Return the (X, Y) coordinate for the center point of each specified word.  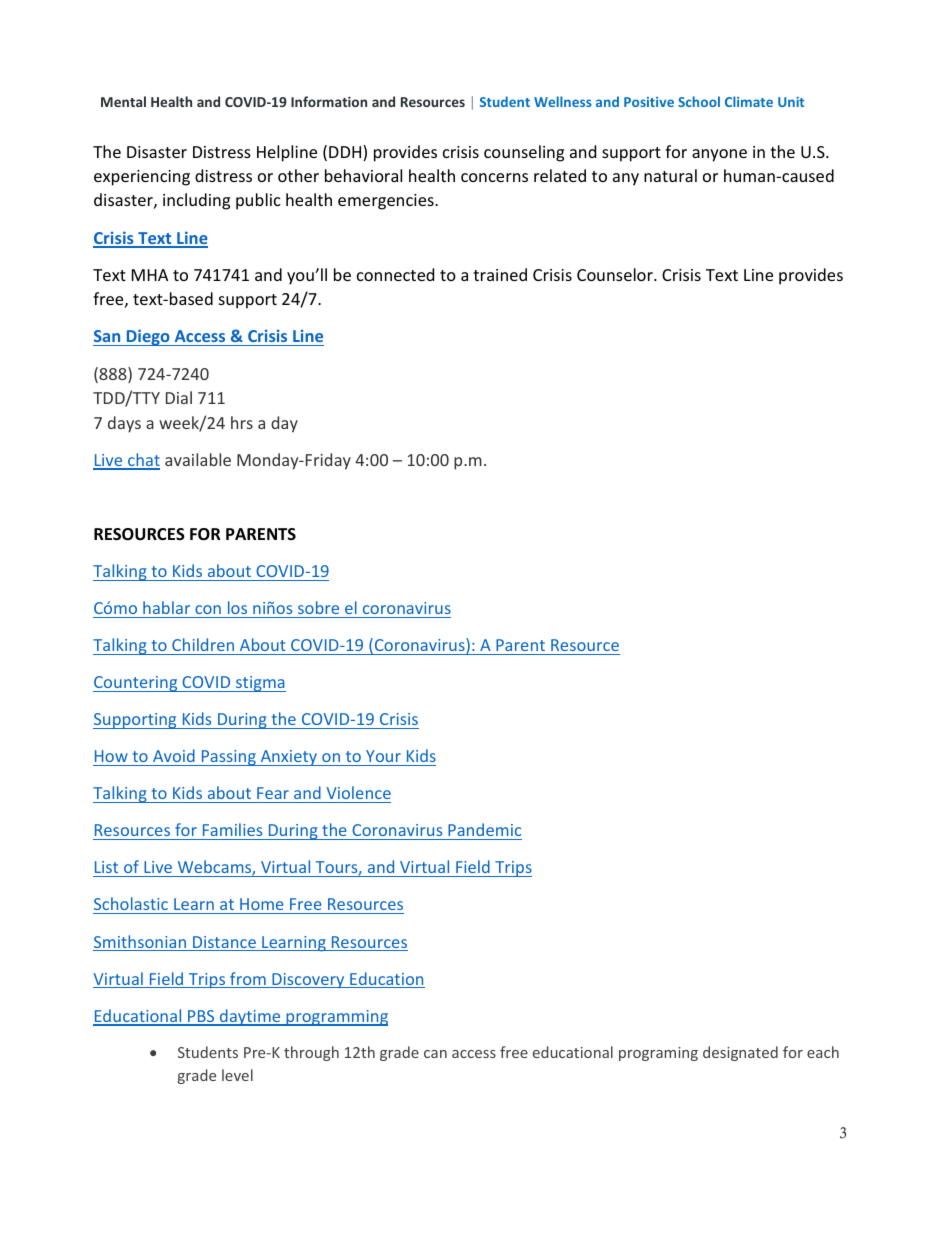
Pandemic (484, 831)
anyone (719, 155)
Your (383, 756)
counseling (524, 153)
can (435, 1054)
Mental (123, 101)
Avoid (174, 755)
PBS (201, 1017)
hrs (242, 422)
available (198, 459)
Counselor (616, 274)
